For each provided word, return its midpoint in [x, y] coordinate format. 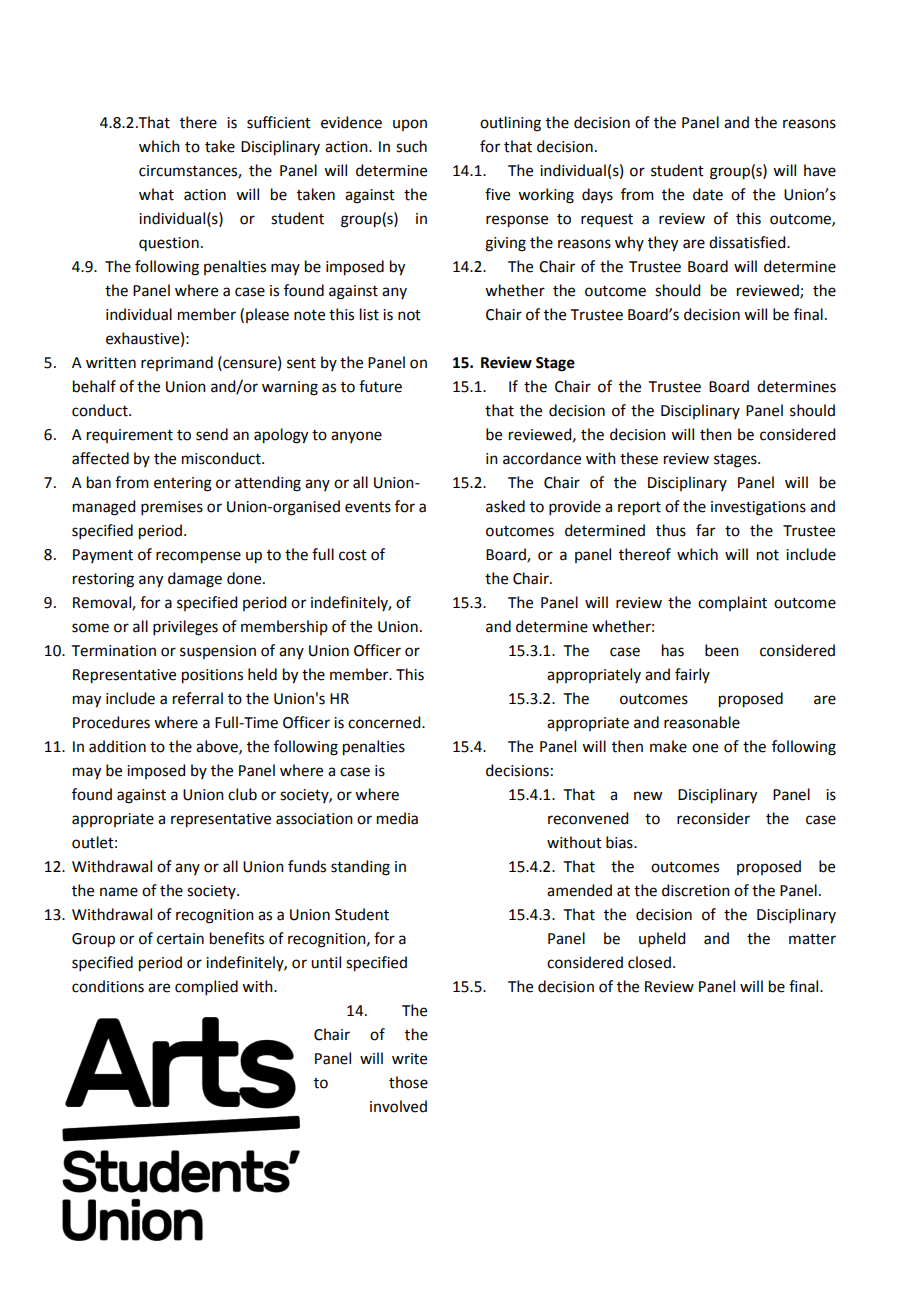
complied [206, 987]
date [708, 194]
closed [649, 962]
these [639, 458]
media [397, 818]
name [119, 892]
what [156, 194]
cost [353, 555]
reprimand [177, 363]
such [411, 146]
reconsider [713, 818]
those [408, 1082]
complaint [732, 603]
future [380, 386]
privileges [185, 628]
